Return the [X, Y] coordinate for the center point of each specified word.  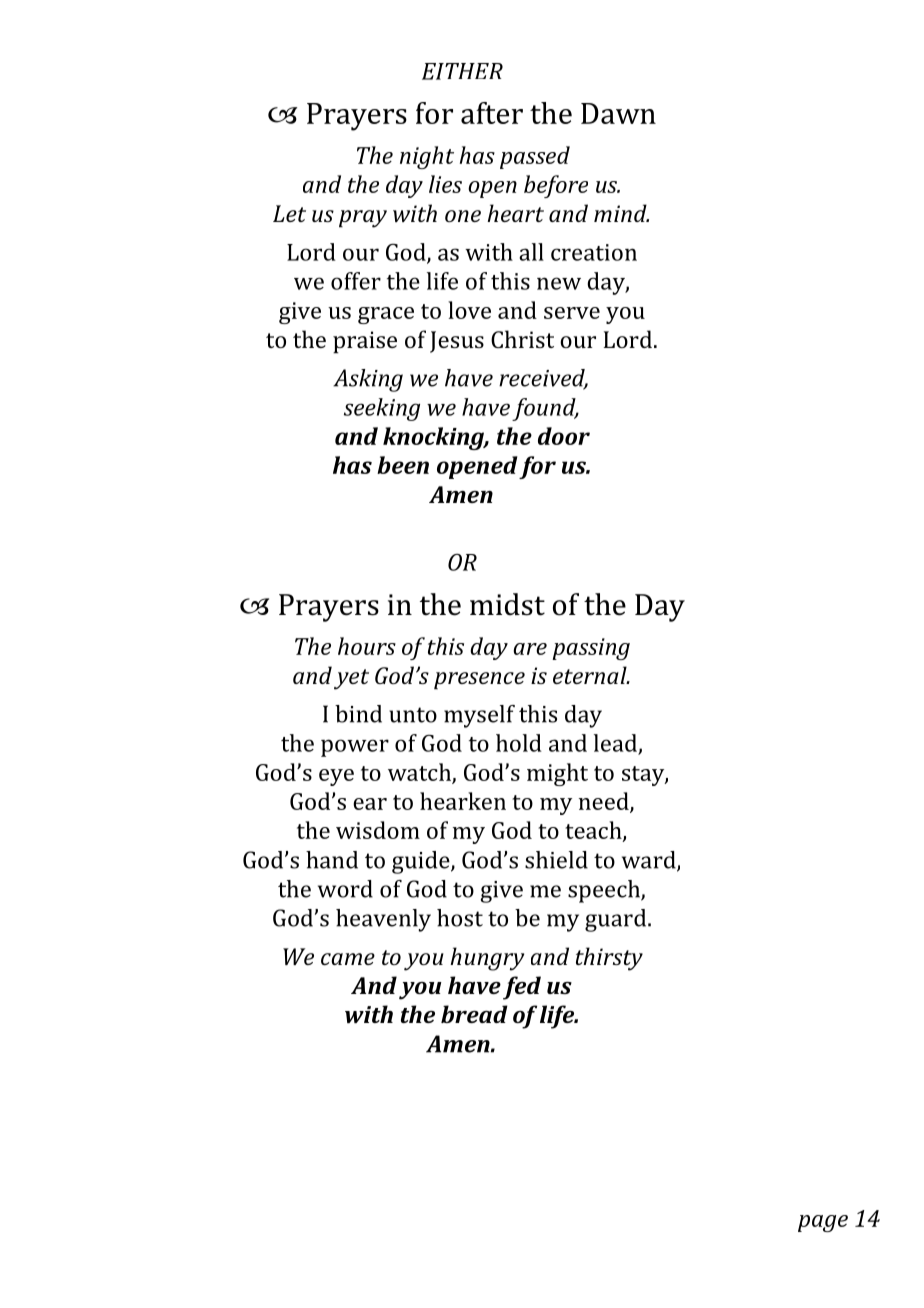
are [530, 649]
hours [367, 646]
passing [591, 649]
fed [522, 988]
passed [535, 157]
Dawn [618, 113]
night [427, 157]
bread [474, 1014]
